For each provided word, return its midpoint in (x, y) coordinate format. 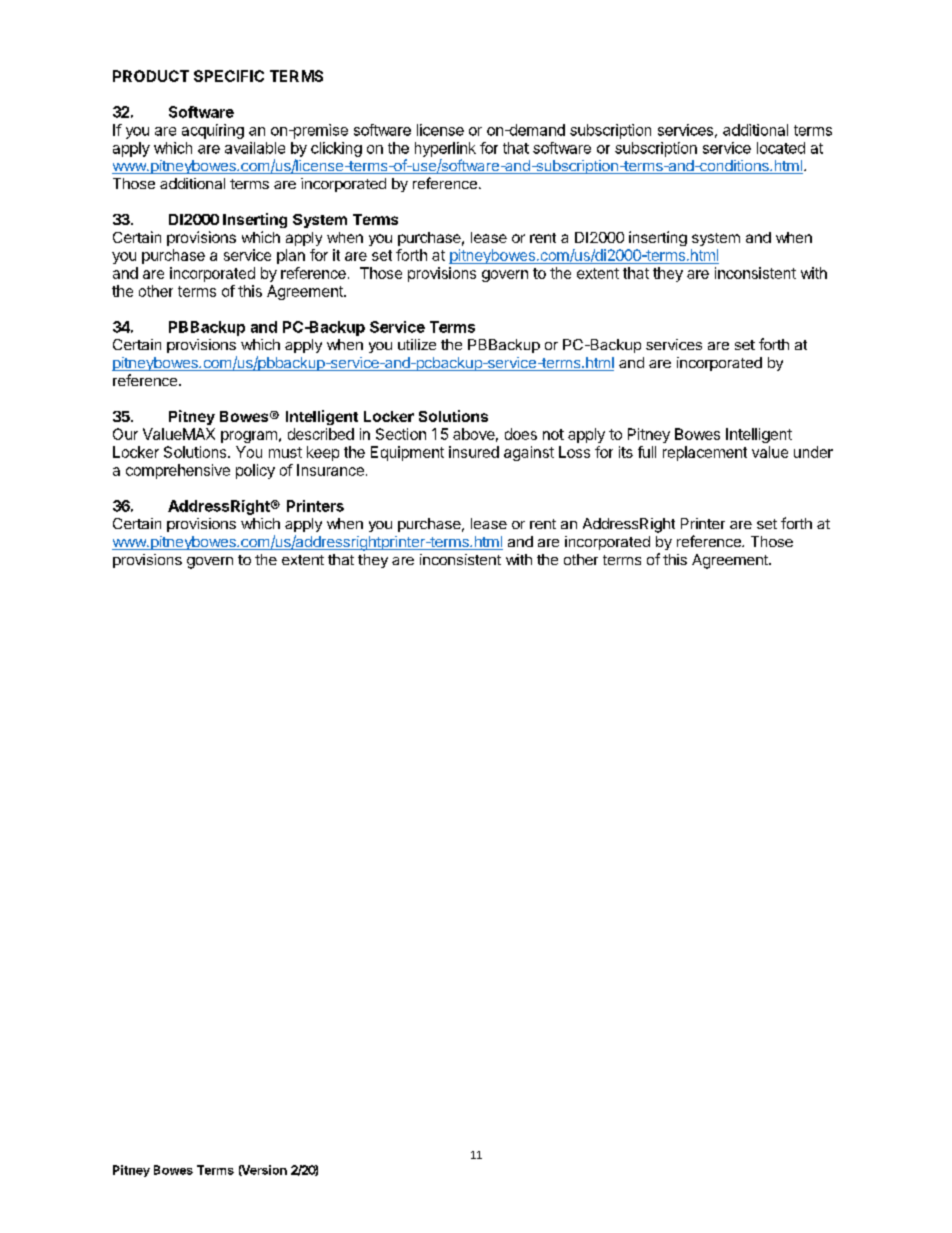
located (781, 148)
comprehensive (178, 471)
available (255, 148)
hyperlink (445, 149)
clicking (336, 149)
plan (291, 256)
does (521, 434)
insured (474, 452)
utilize (417, 344)
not (553, 434)
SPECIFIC (229, 76)
